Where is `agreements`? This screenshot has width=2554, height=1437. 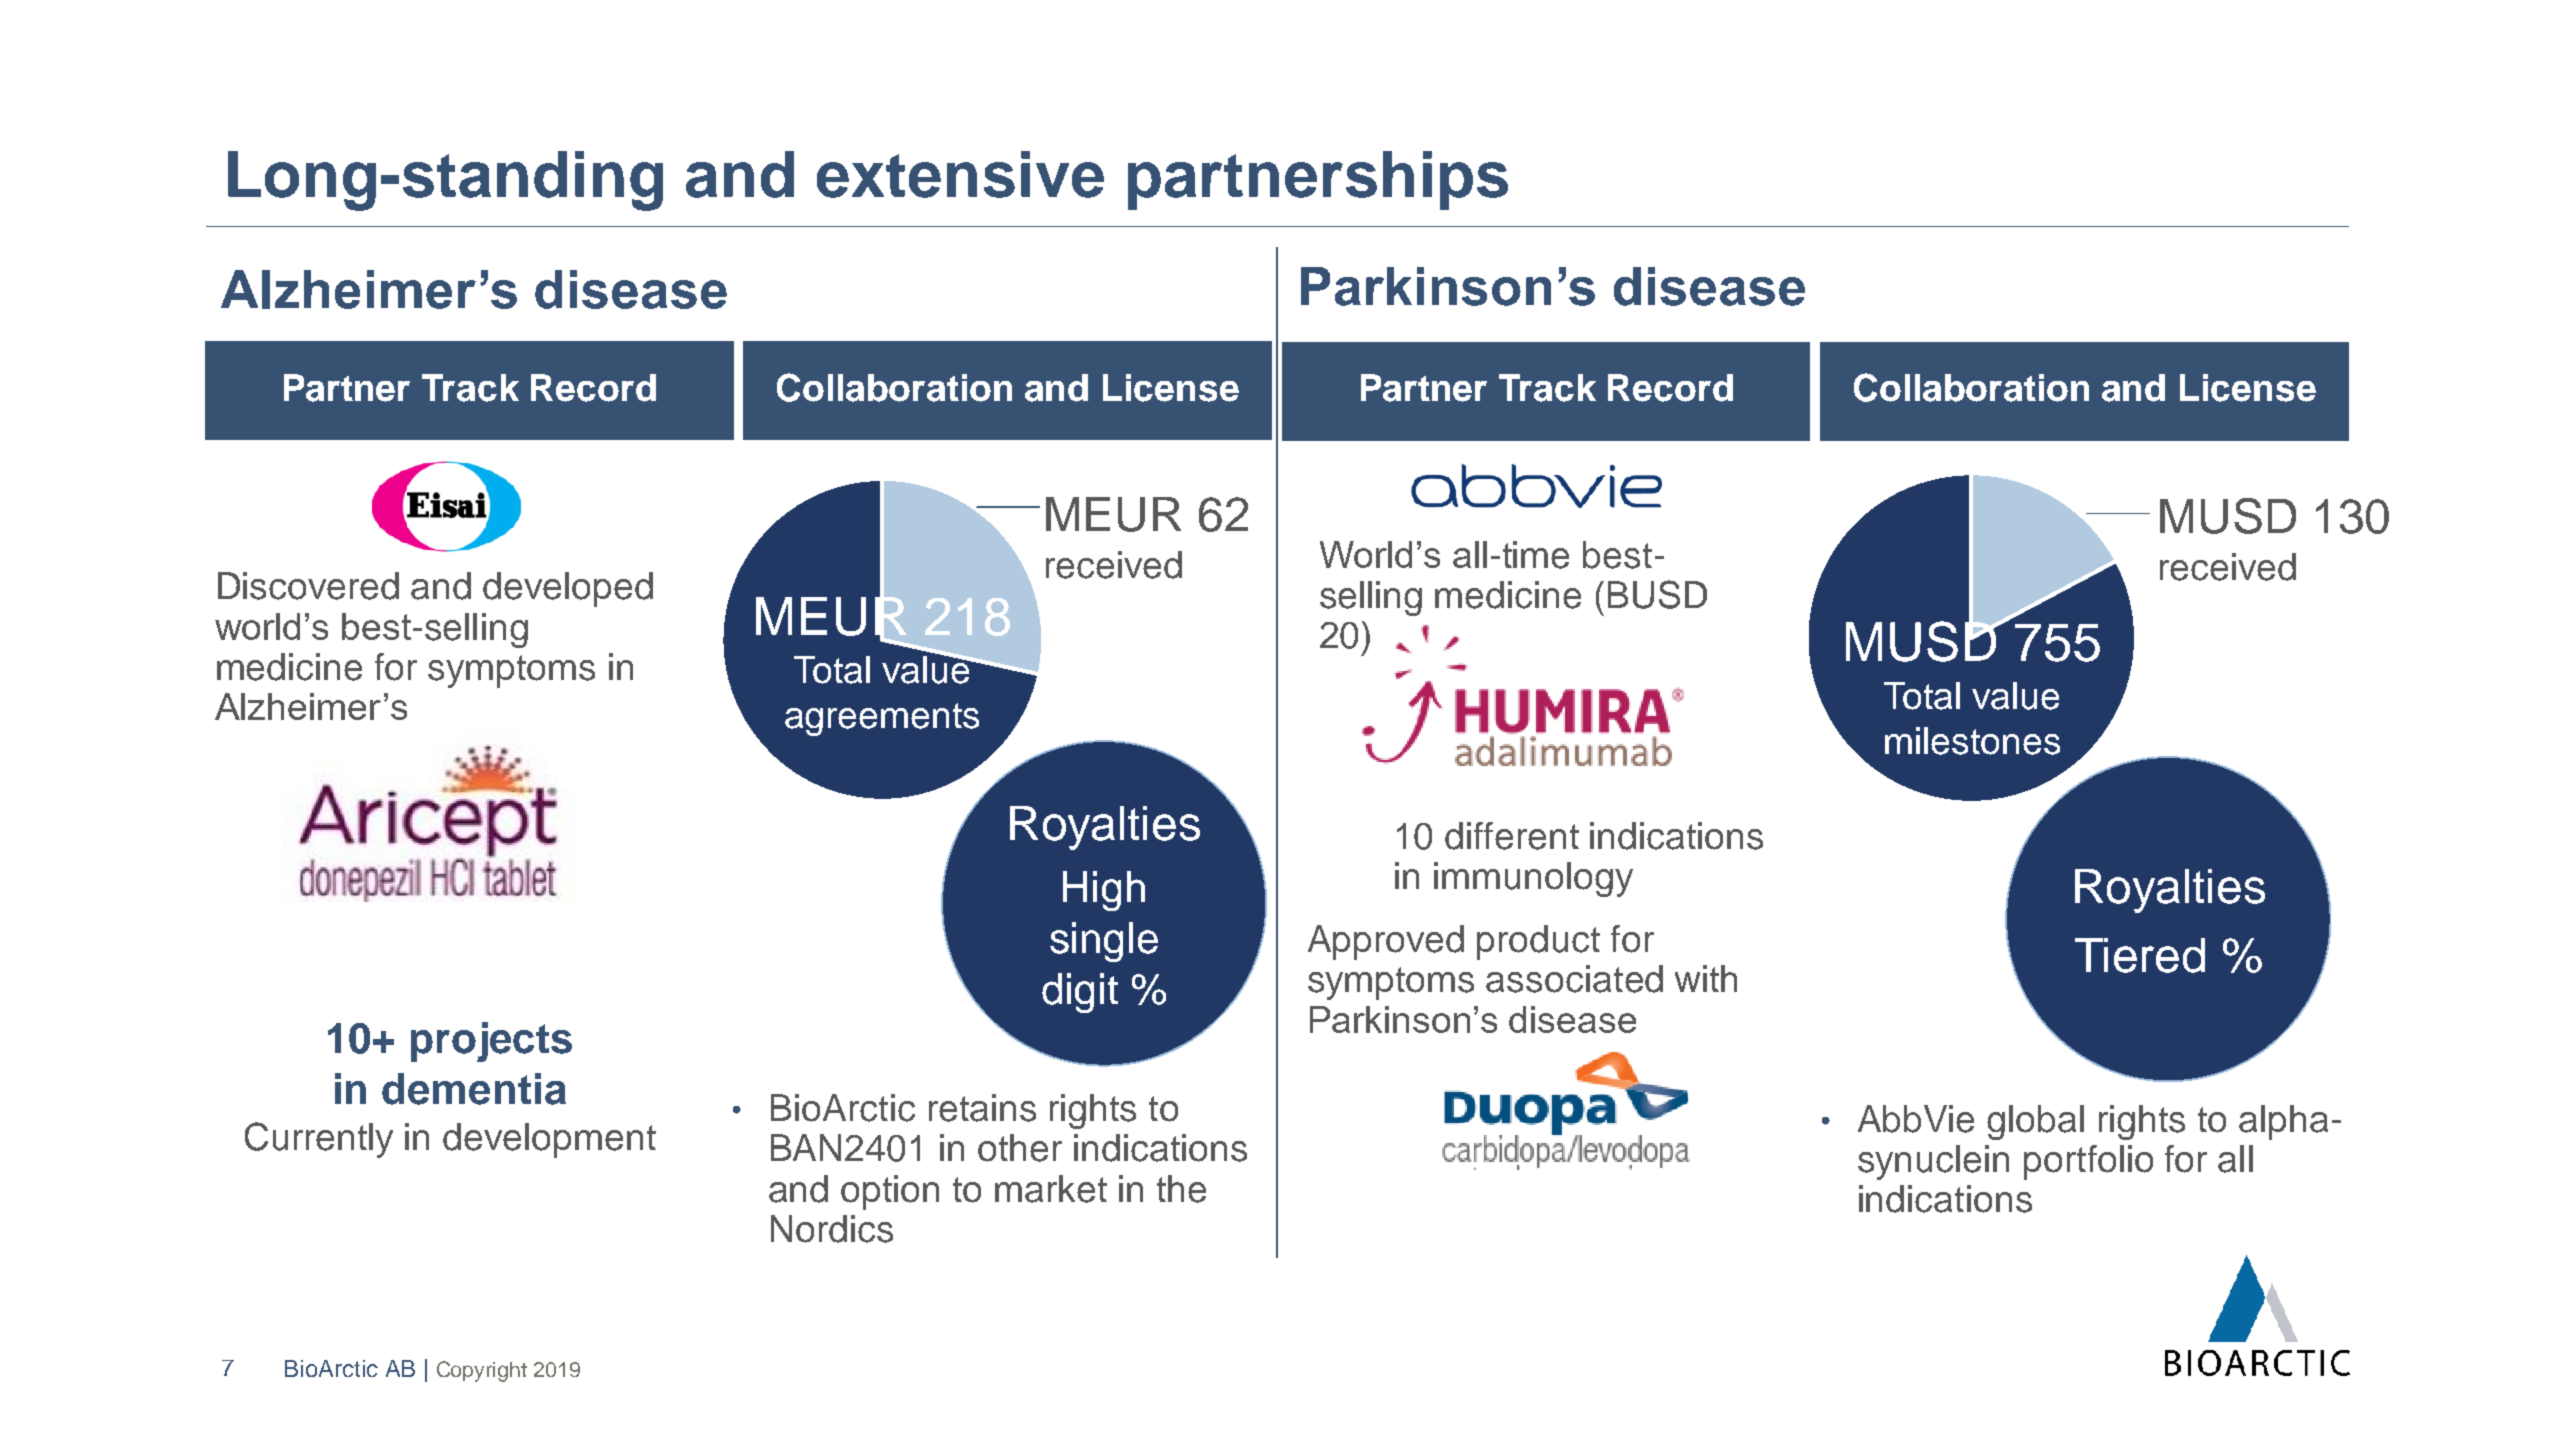 agreements is located at coordinates (882, 719).
